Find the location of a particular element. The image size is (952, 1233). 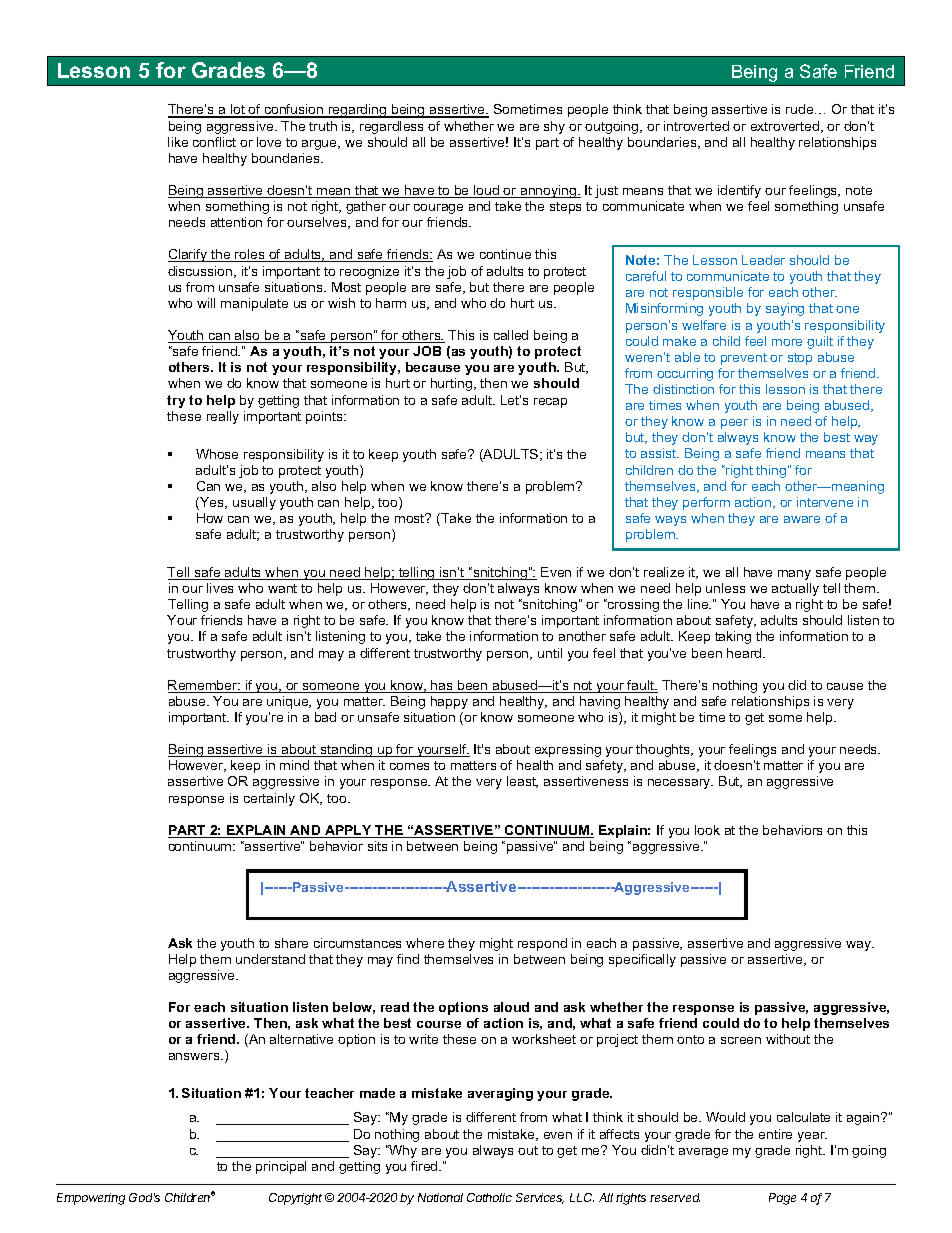

shy is located at coordinates (554, 127).
